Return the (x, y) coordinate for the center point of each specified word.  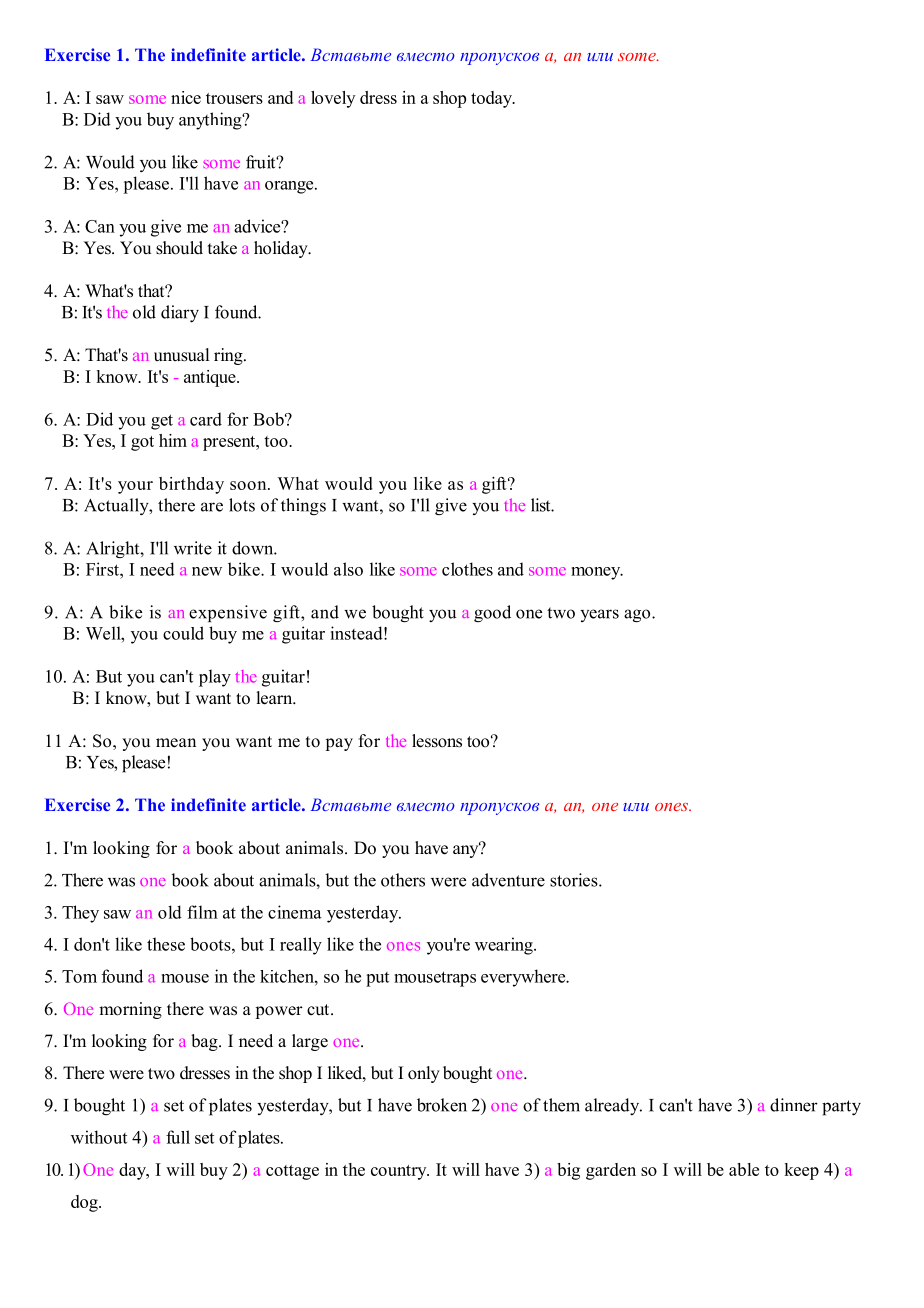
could (183, 633)
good (492, 613)
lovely (333, 99)
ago (638, 615)
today (492, 99)
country (400, 1172)
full (178, 1137)
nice (186, 97)
